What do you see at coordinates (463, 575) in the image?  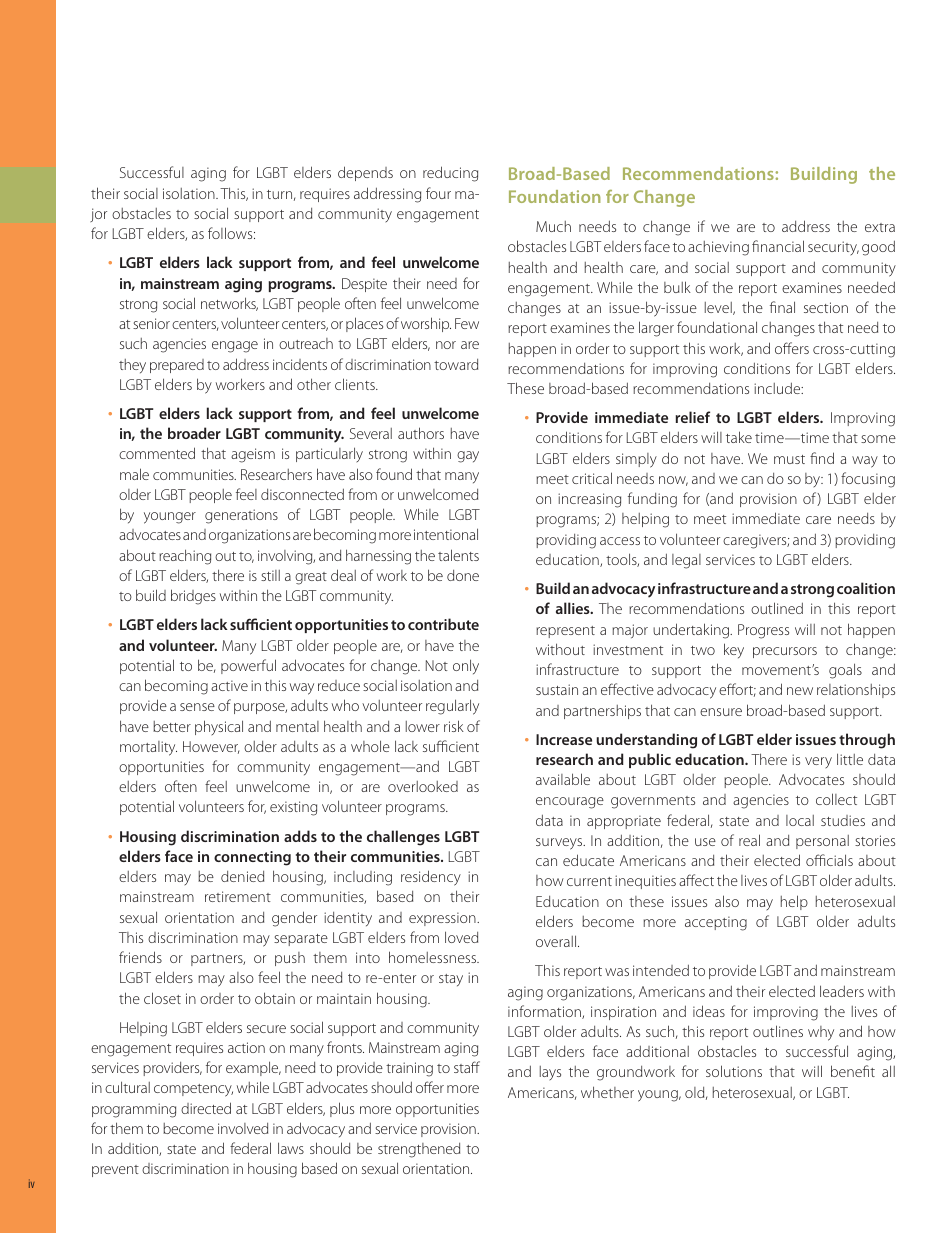 I see `done` at bounding box center [463, 575].
